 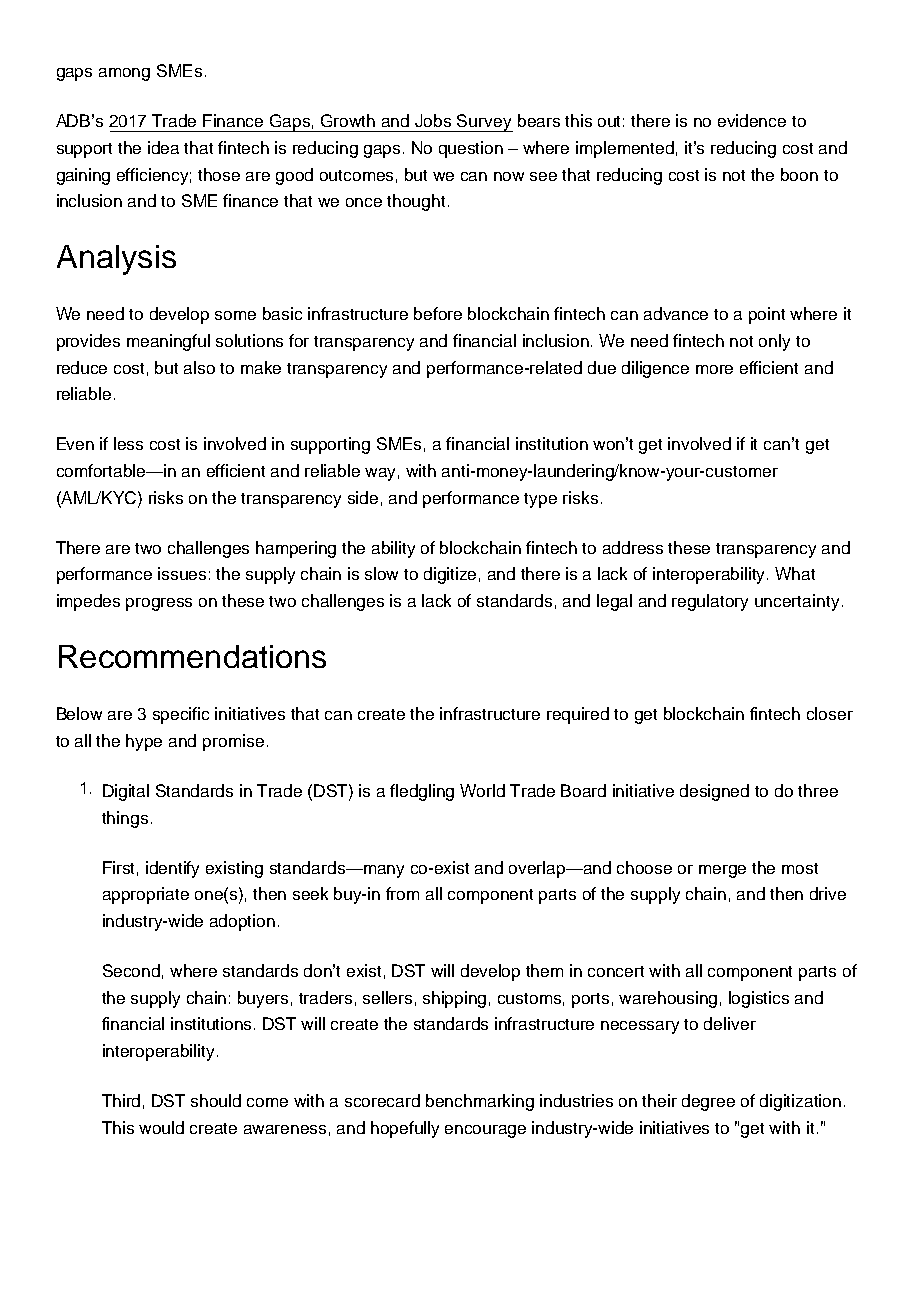 What do you see at coordinates (710, 602) in the image?
I see `regulatory` at bounding box center [710, 602].
